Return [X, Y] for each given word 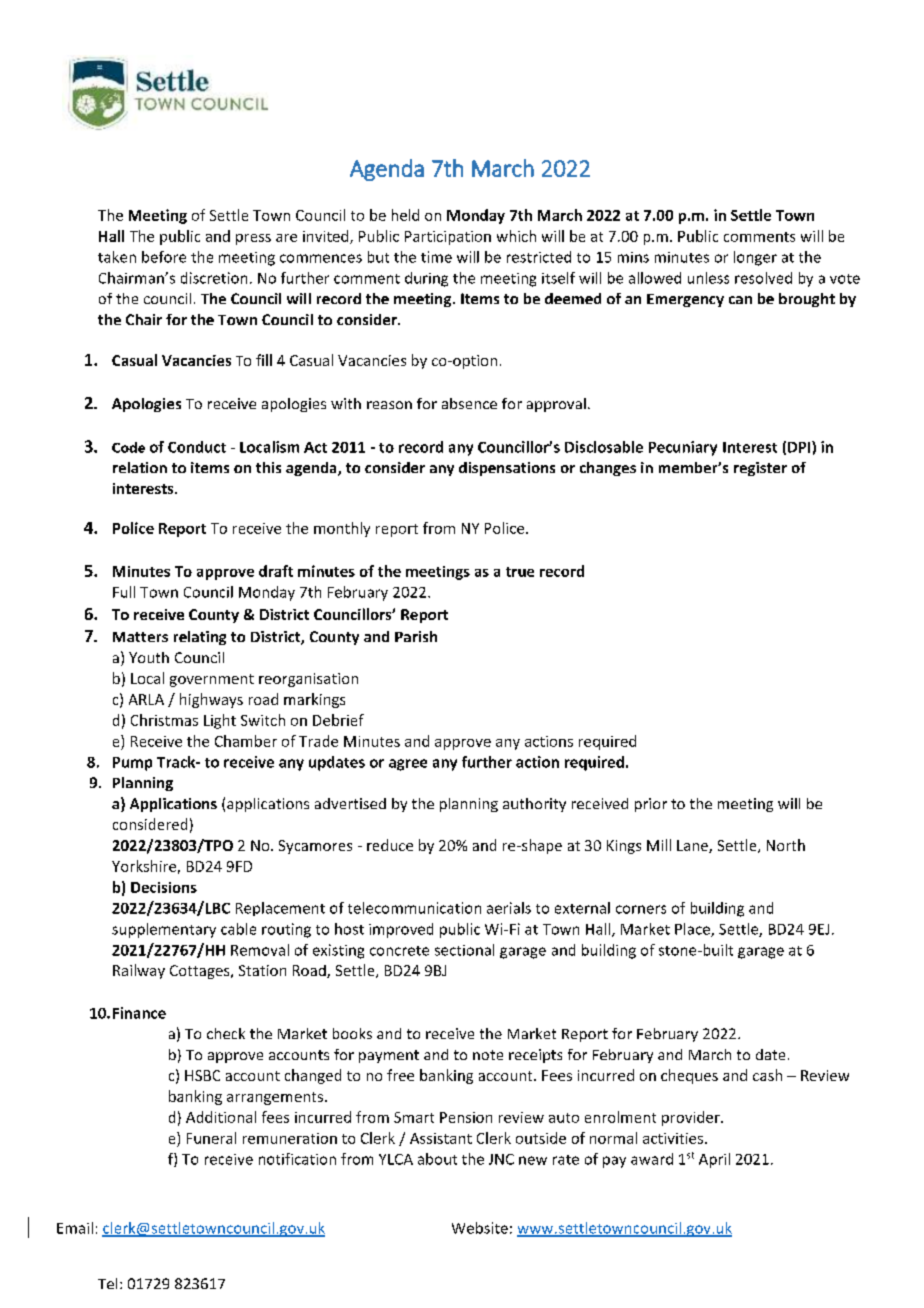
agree [408, 765]
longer [755, 258]
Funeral [211, 1138]
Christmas [164, 720]
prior [651, 805]
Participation [448, 238]
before [164, 257]
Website [480, 1228]
